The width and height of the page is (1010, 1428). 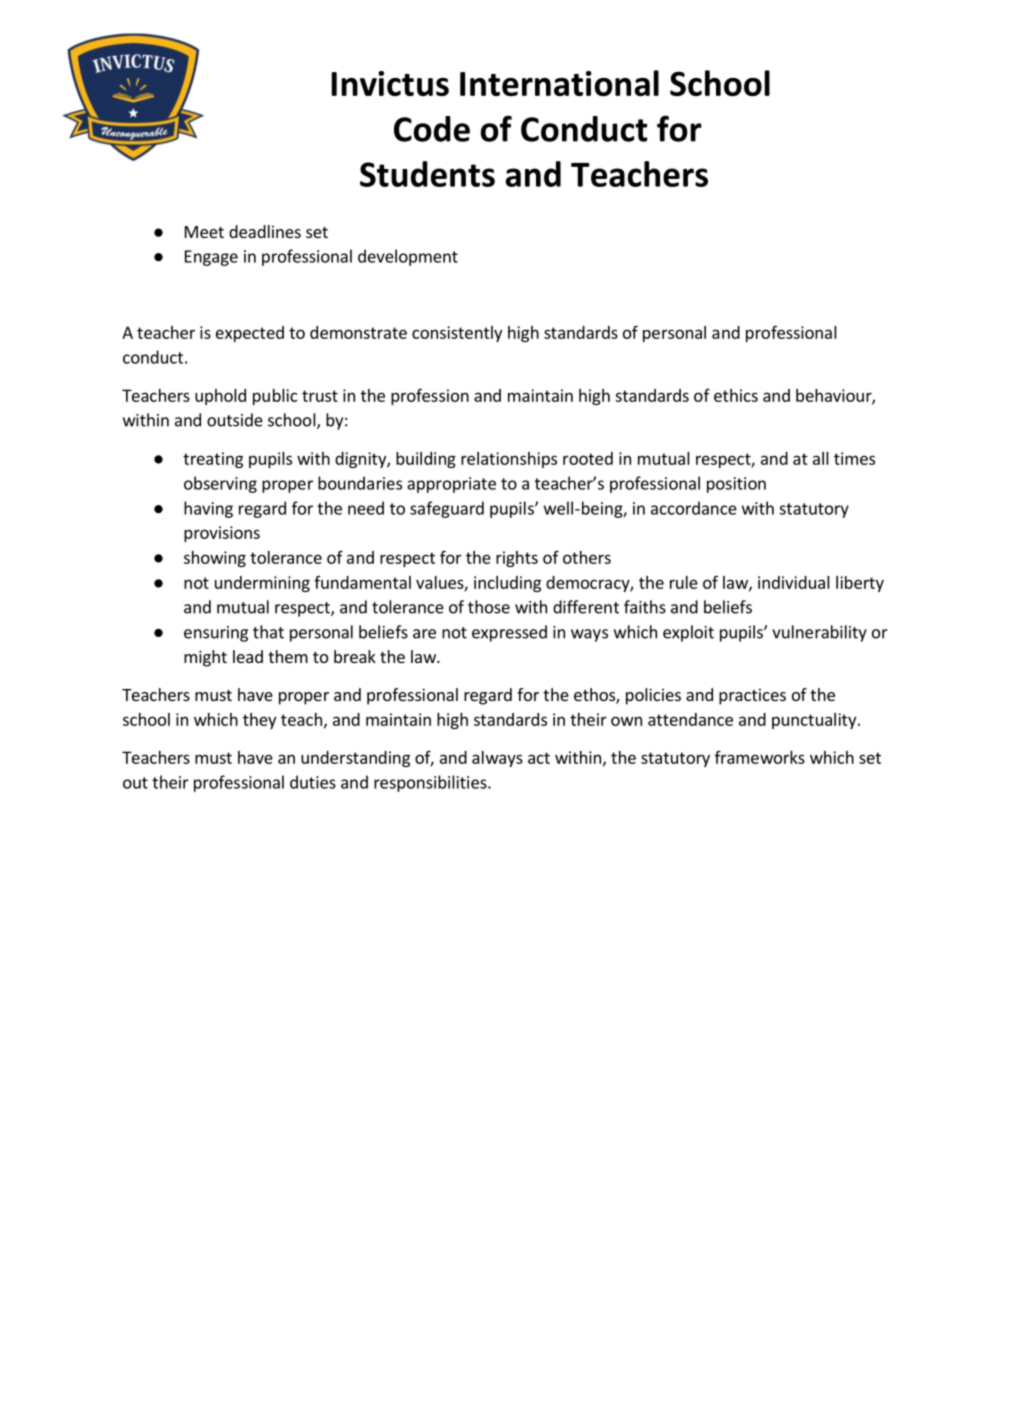 What do you see at coordinates (457, 334) in the page?
I see `consistently` at bounding box center [457, 334].
